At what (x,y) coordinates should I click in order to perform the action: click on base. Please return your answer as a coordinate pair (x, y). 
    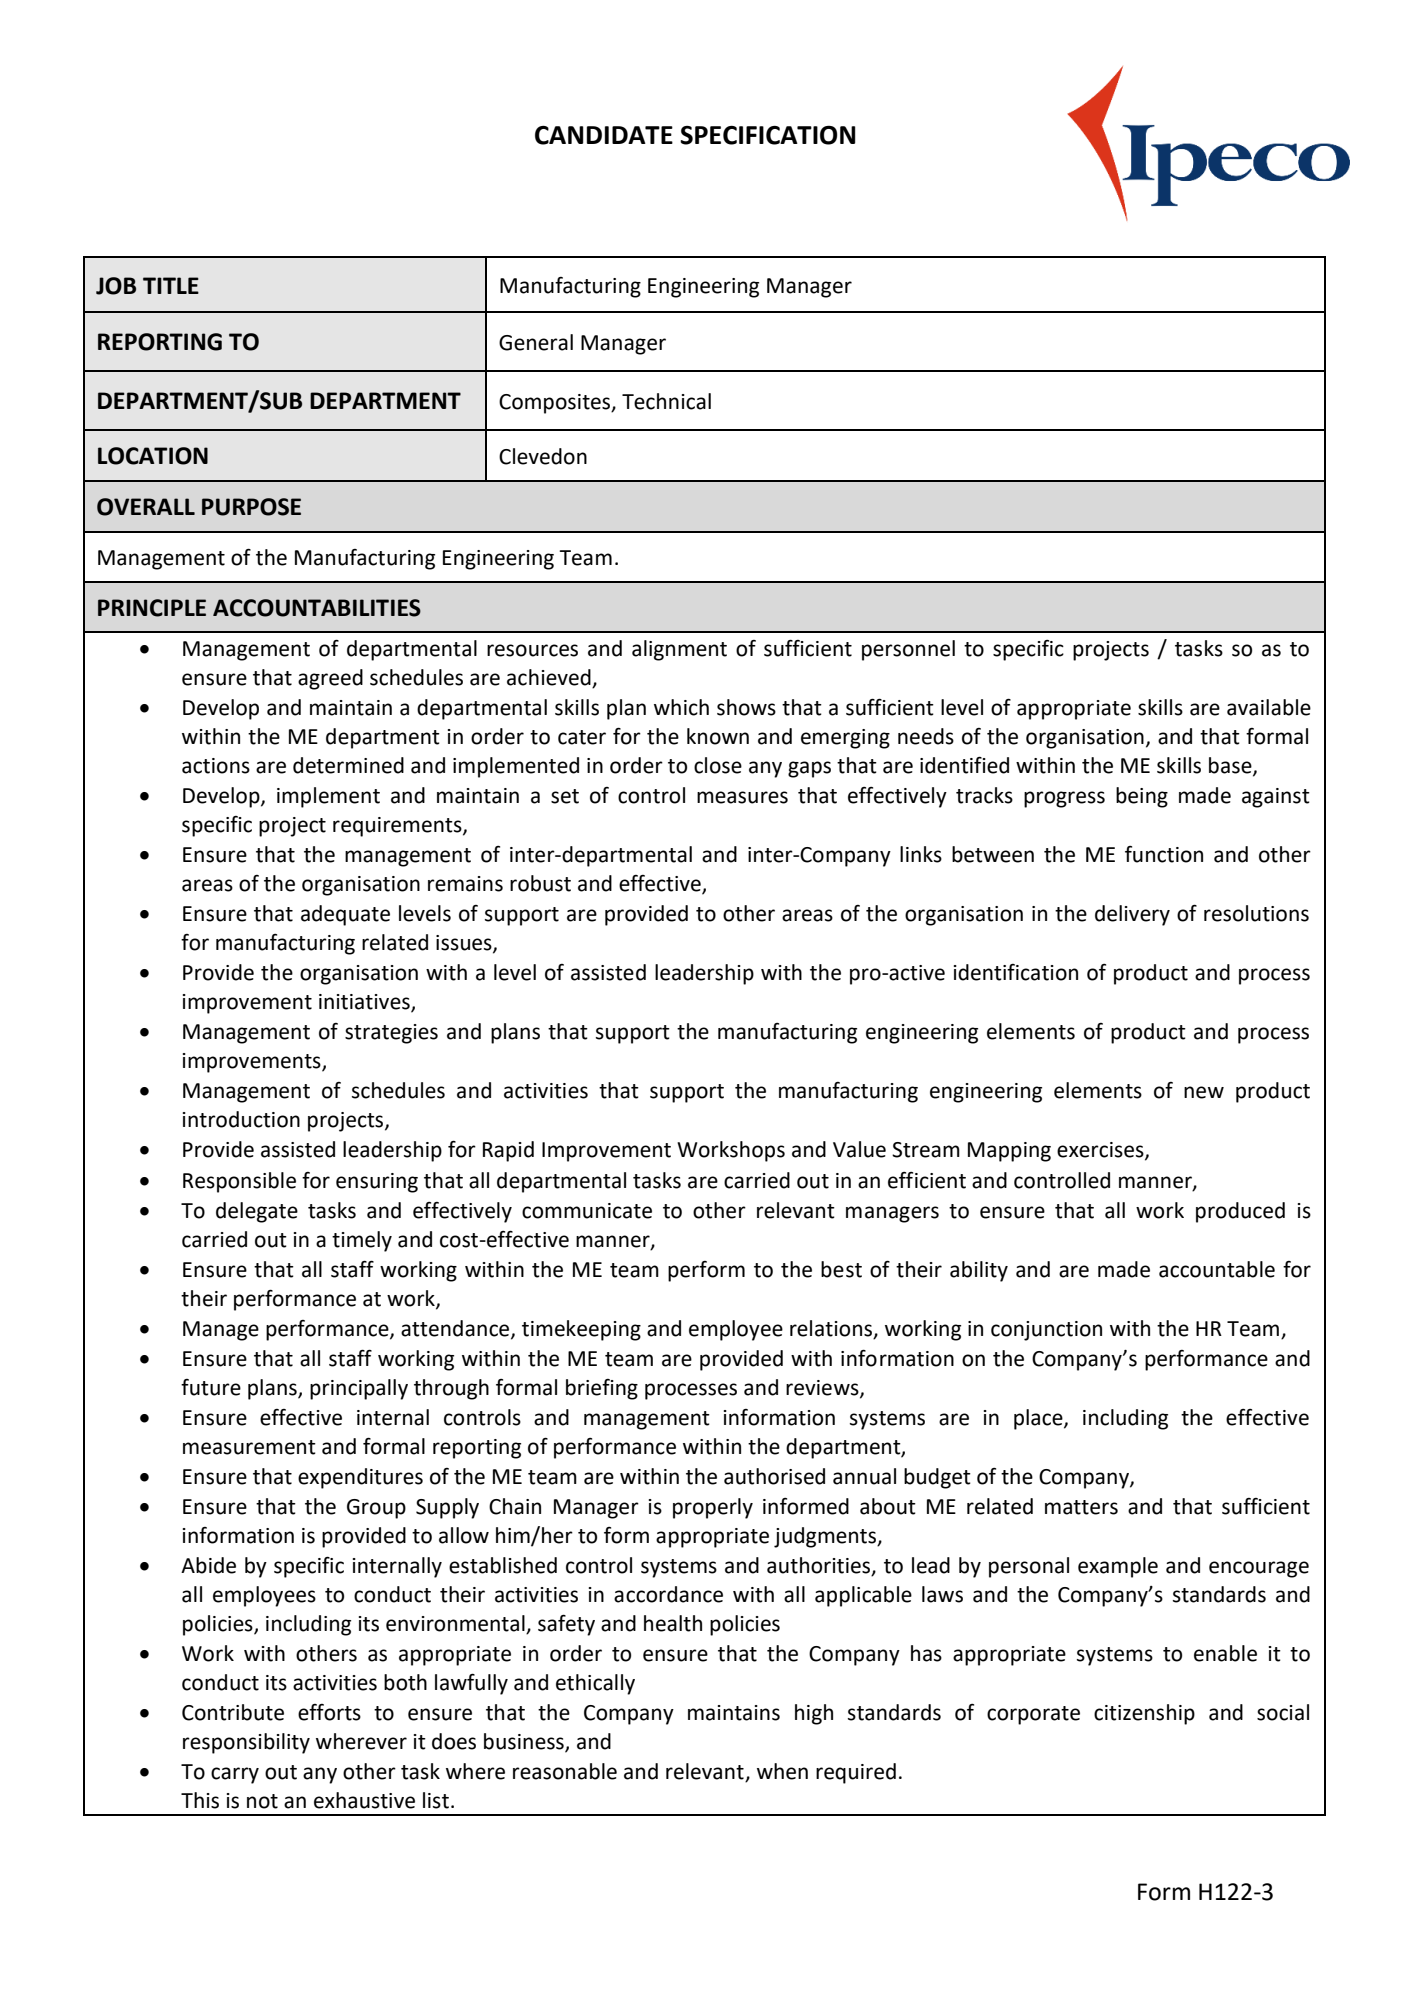
    Looking at the image, I should click on (1231, 766).
